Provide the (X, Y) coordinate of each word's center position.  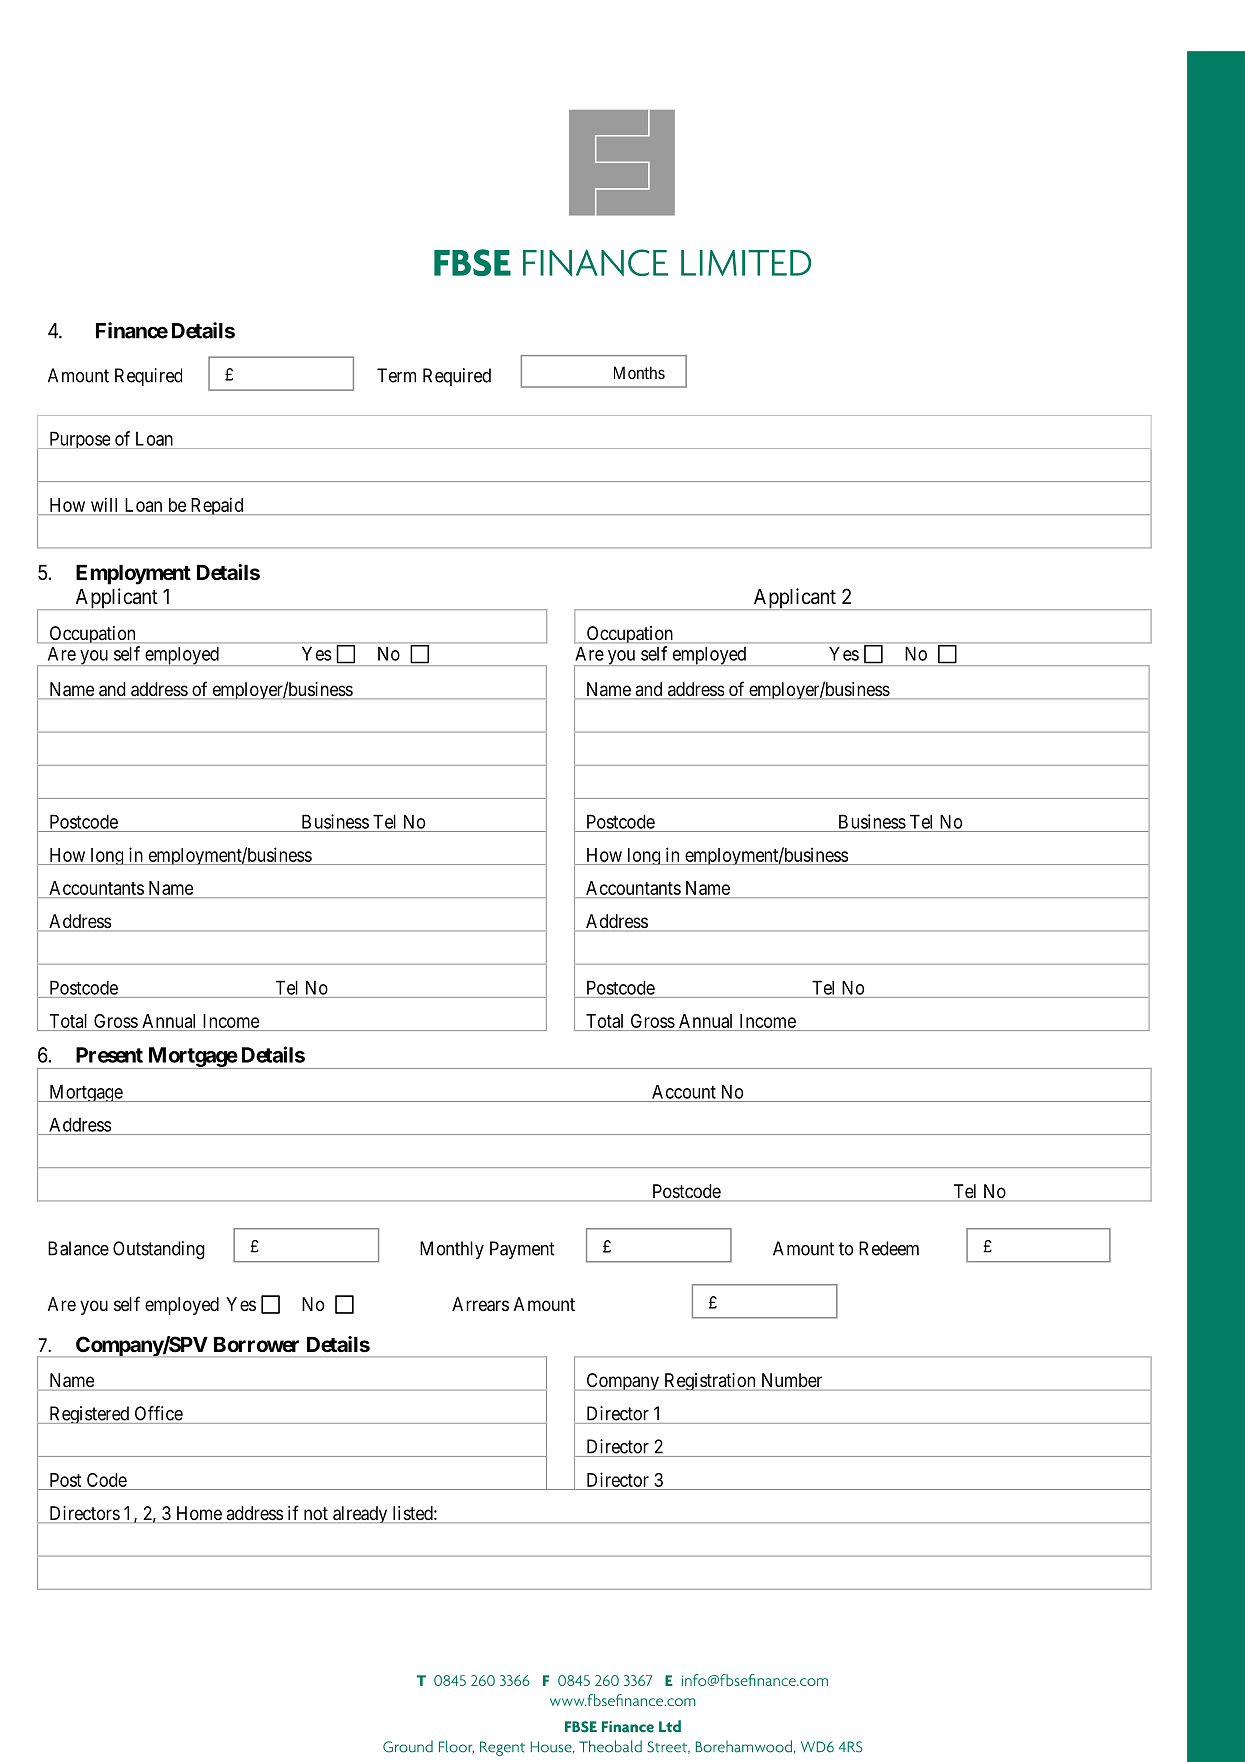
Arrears (480, 1304)
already (360, 1514)
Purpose (79, 440)
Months (639, 372)
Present (109, 1055)
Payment (522, 1250)
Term (396, 375)
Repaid (217, 506)
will (105, 506)
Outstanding (159, 1250)
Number (792, 1380)
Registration (710, 1382)
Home (198, 1514)
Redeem (889, 1248)
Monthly (452, 1250)
